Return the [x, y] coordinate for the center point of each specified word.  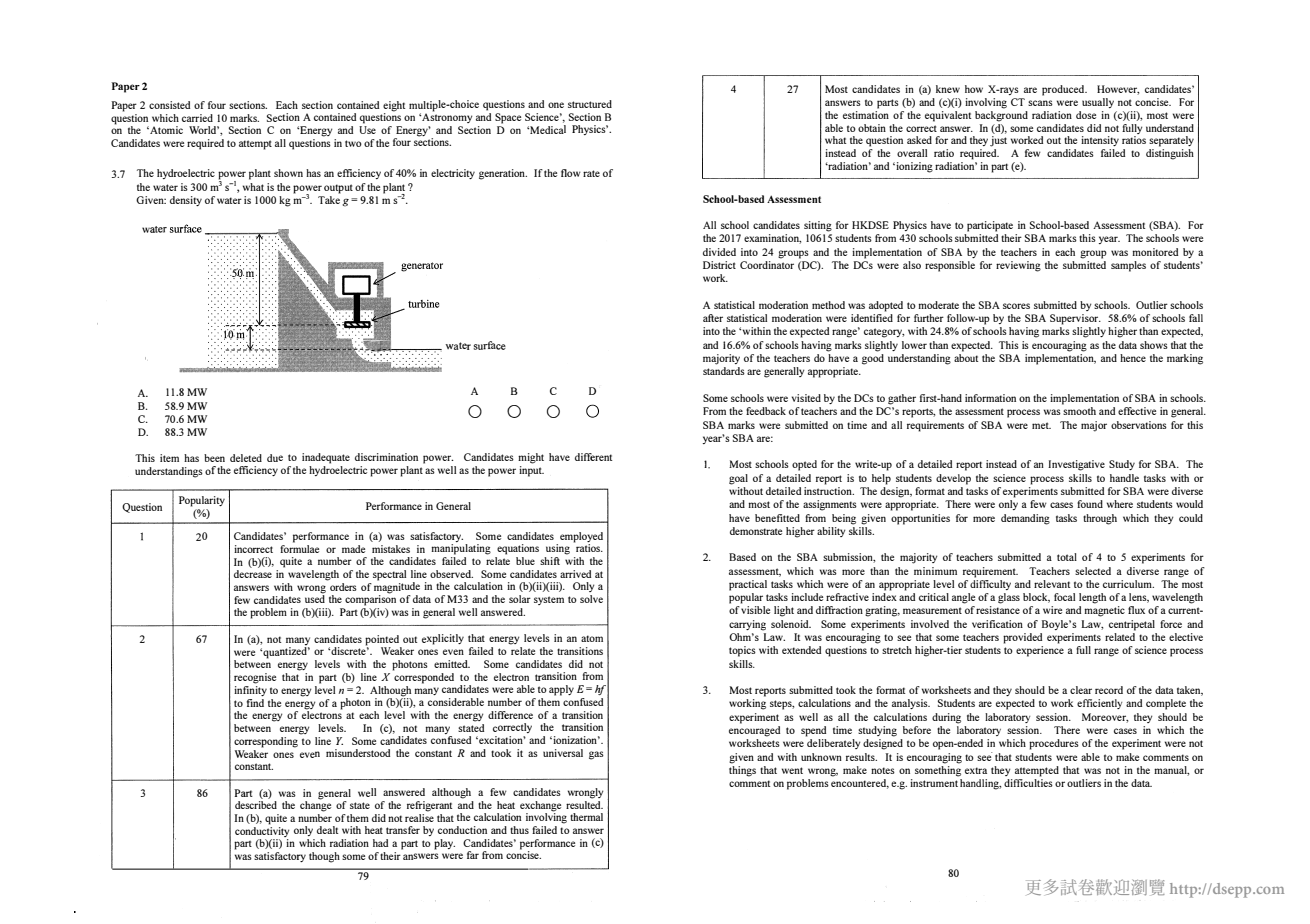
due [275, 458]
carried [197, 118]
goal [738, 479]
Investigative [1076, 465]
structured [590, 104]
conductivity [262, 830]
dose [1086, 115]
